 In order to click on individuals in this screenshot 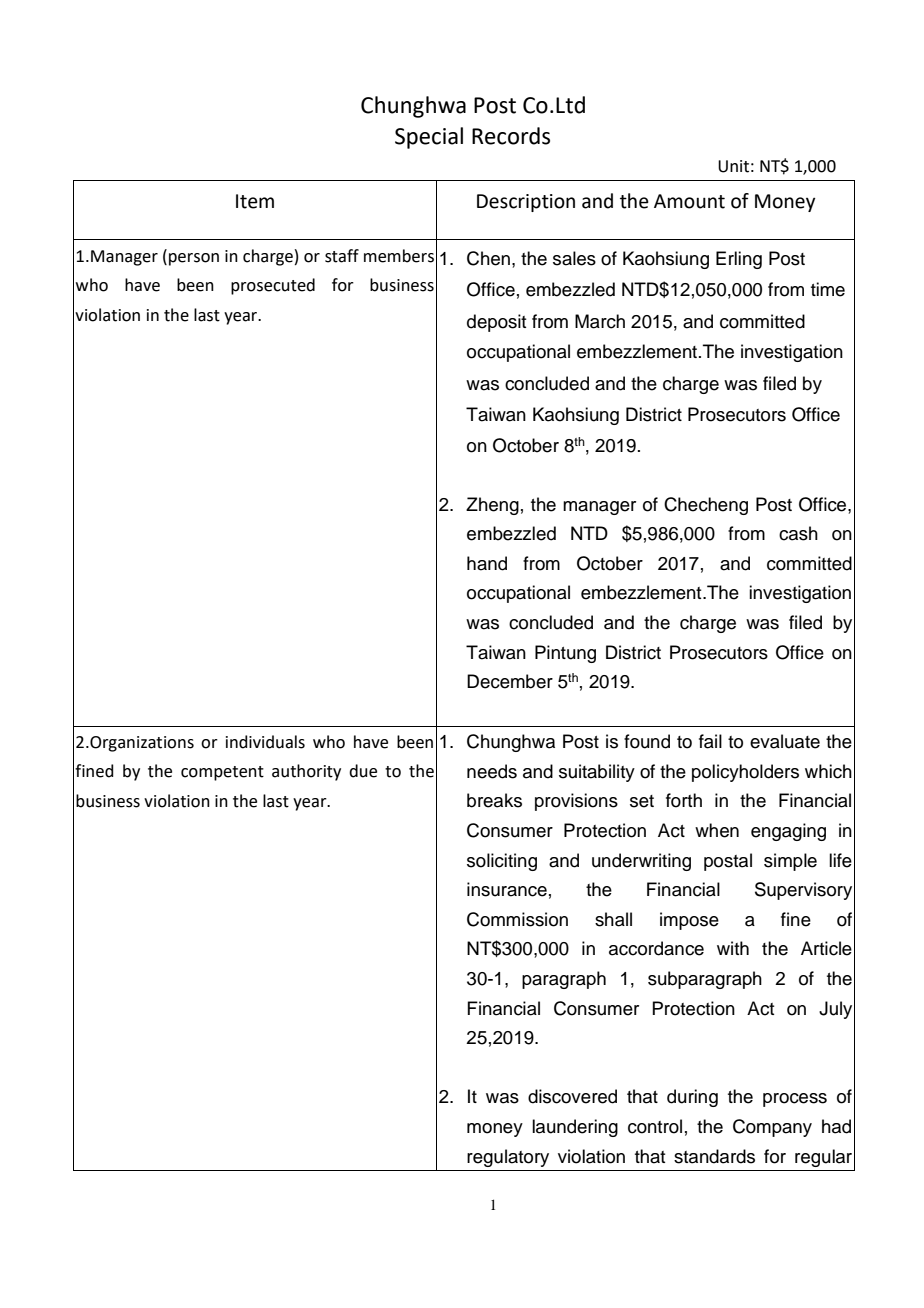, I will do `click(265, 742)`.
